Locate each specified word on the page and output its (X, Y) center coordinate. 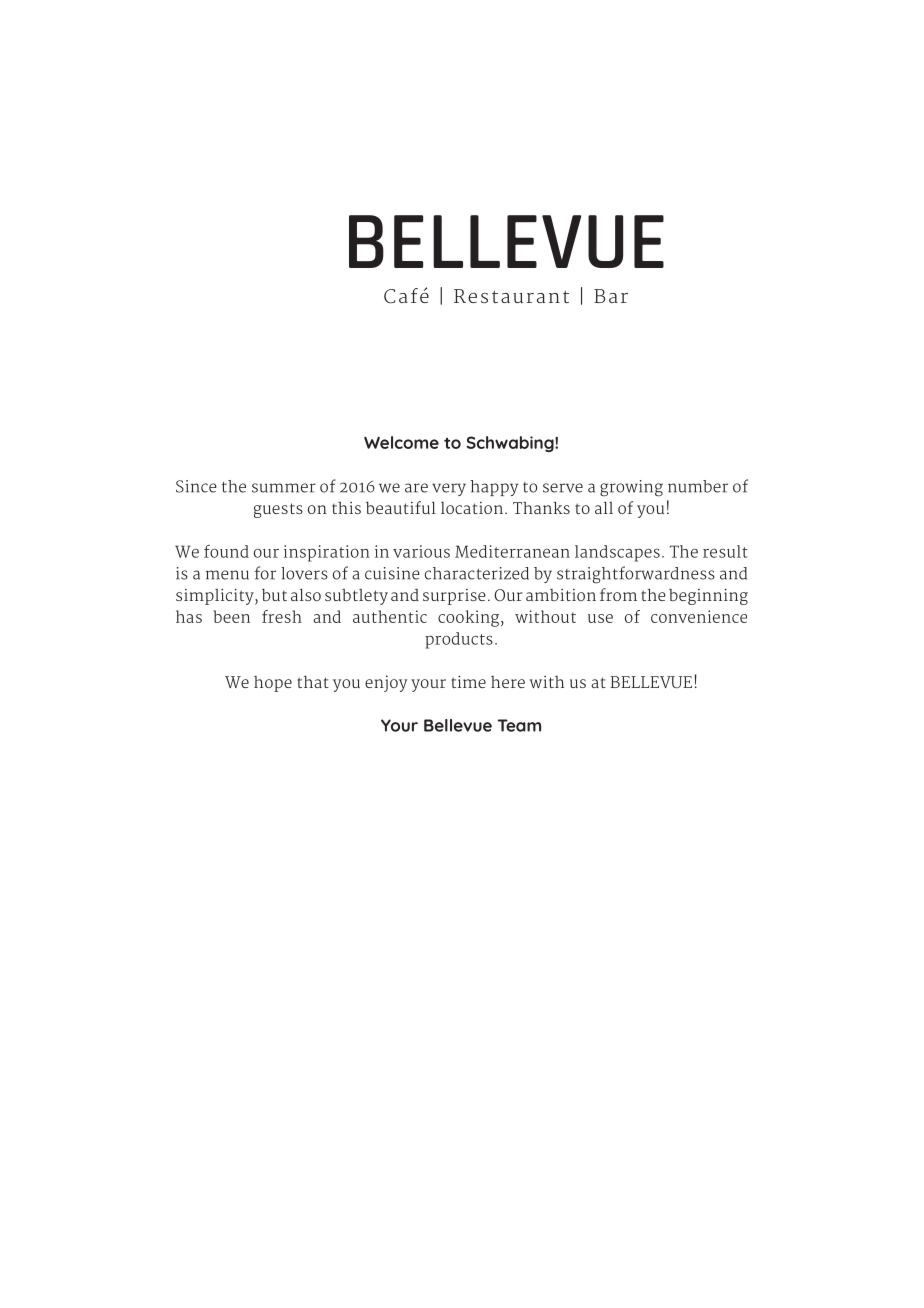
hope (273, 684)
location (472, 508)
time (468, 681)
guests (278, 510)
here (508, 682)
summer (284, 488)
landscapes (617, 553)
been (231, 616)
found (226, 551)
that (313, 681)
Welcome (401, 442)
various (421, 551)
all (604, 507)
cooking (470, 618)
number (698, 486)
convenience (699, 616)
